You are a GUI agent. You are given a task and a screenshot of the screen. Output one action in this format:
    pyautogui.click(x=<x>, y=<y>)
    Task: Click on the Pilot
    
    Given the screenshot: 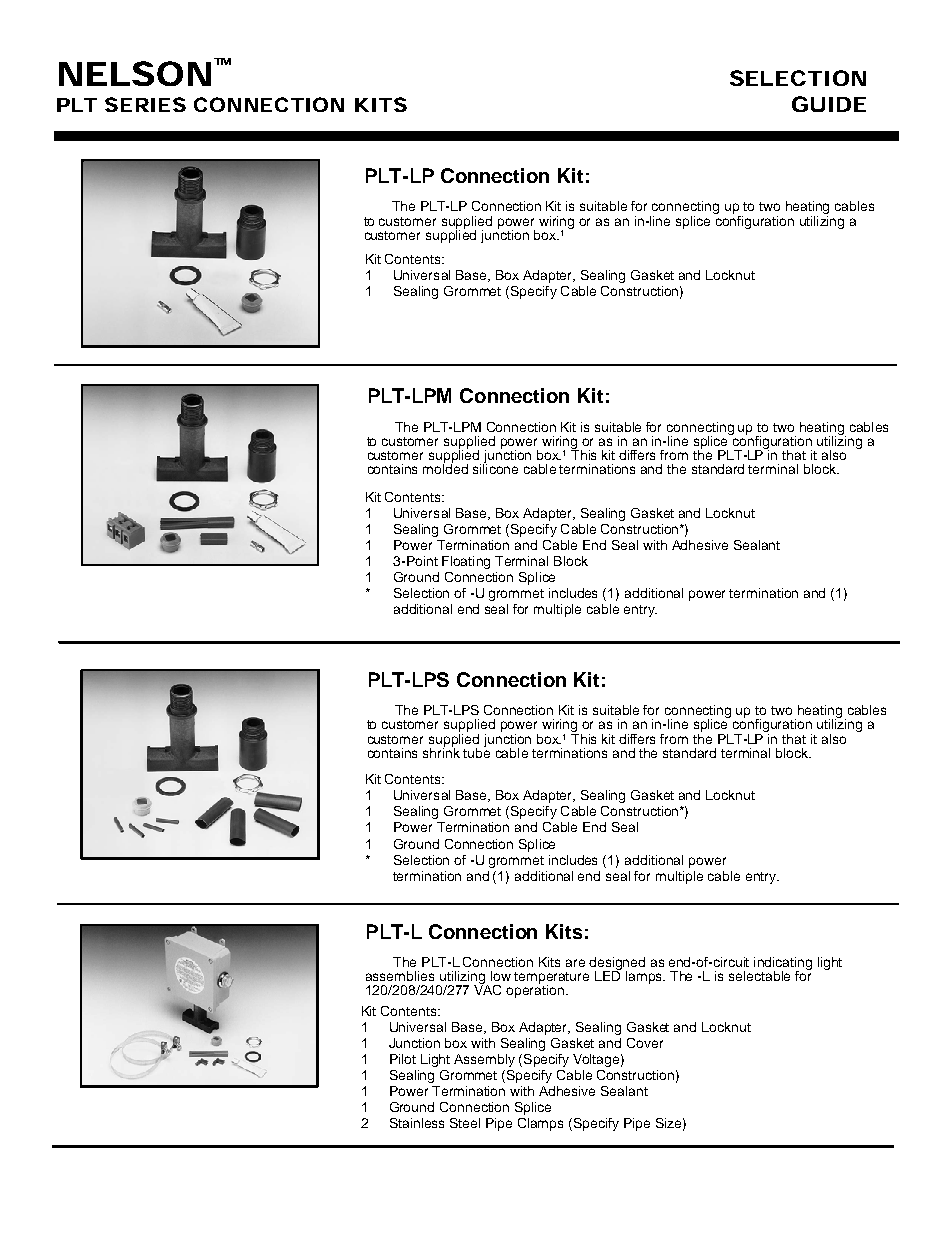 What is the action you would take?
    pyautogui.click(x=403, y=1059)
